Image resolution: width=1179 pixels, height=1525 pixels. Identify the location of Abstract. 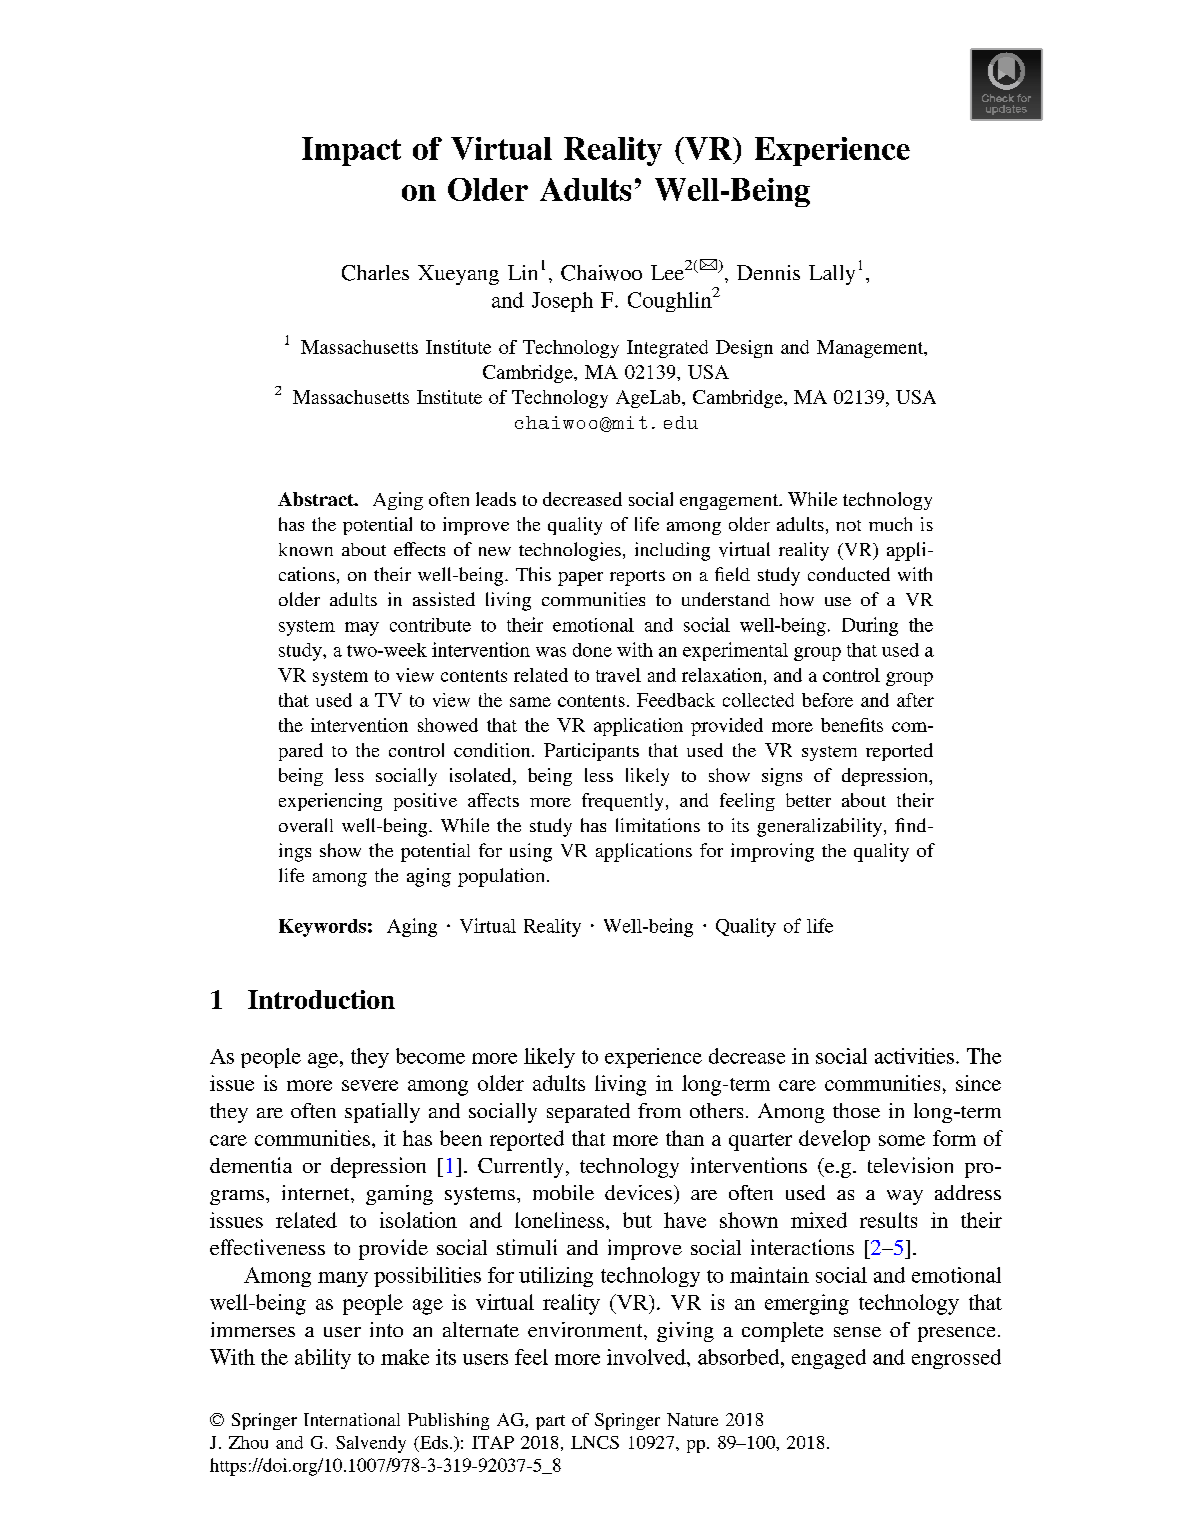
(317, 499).
